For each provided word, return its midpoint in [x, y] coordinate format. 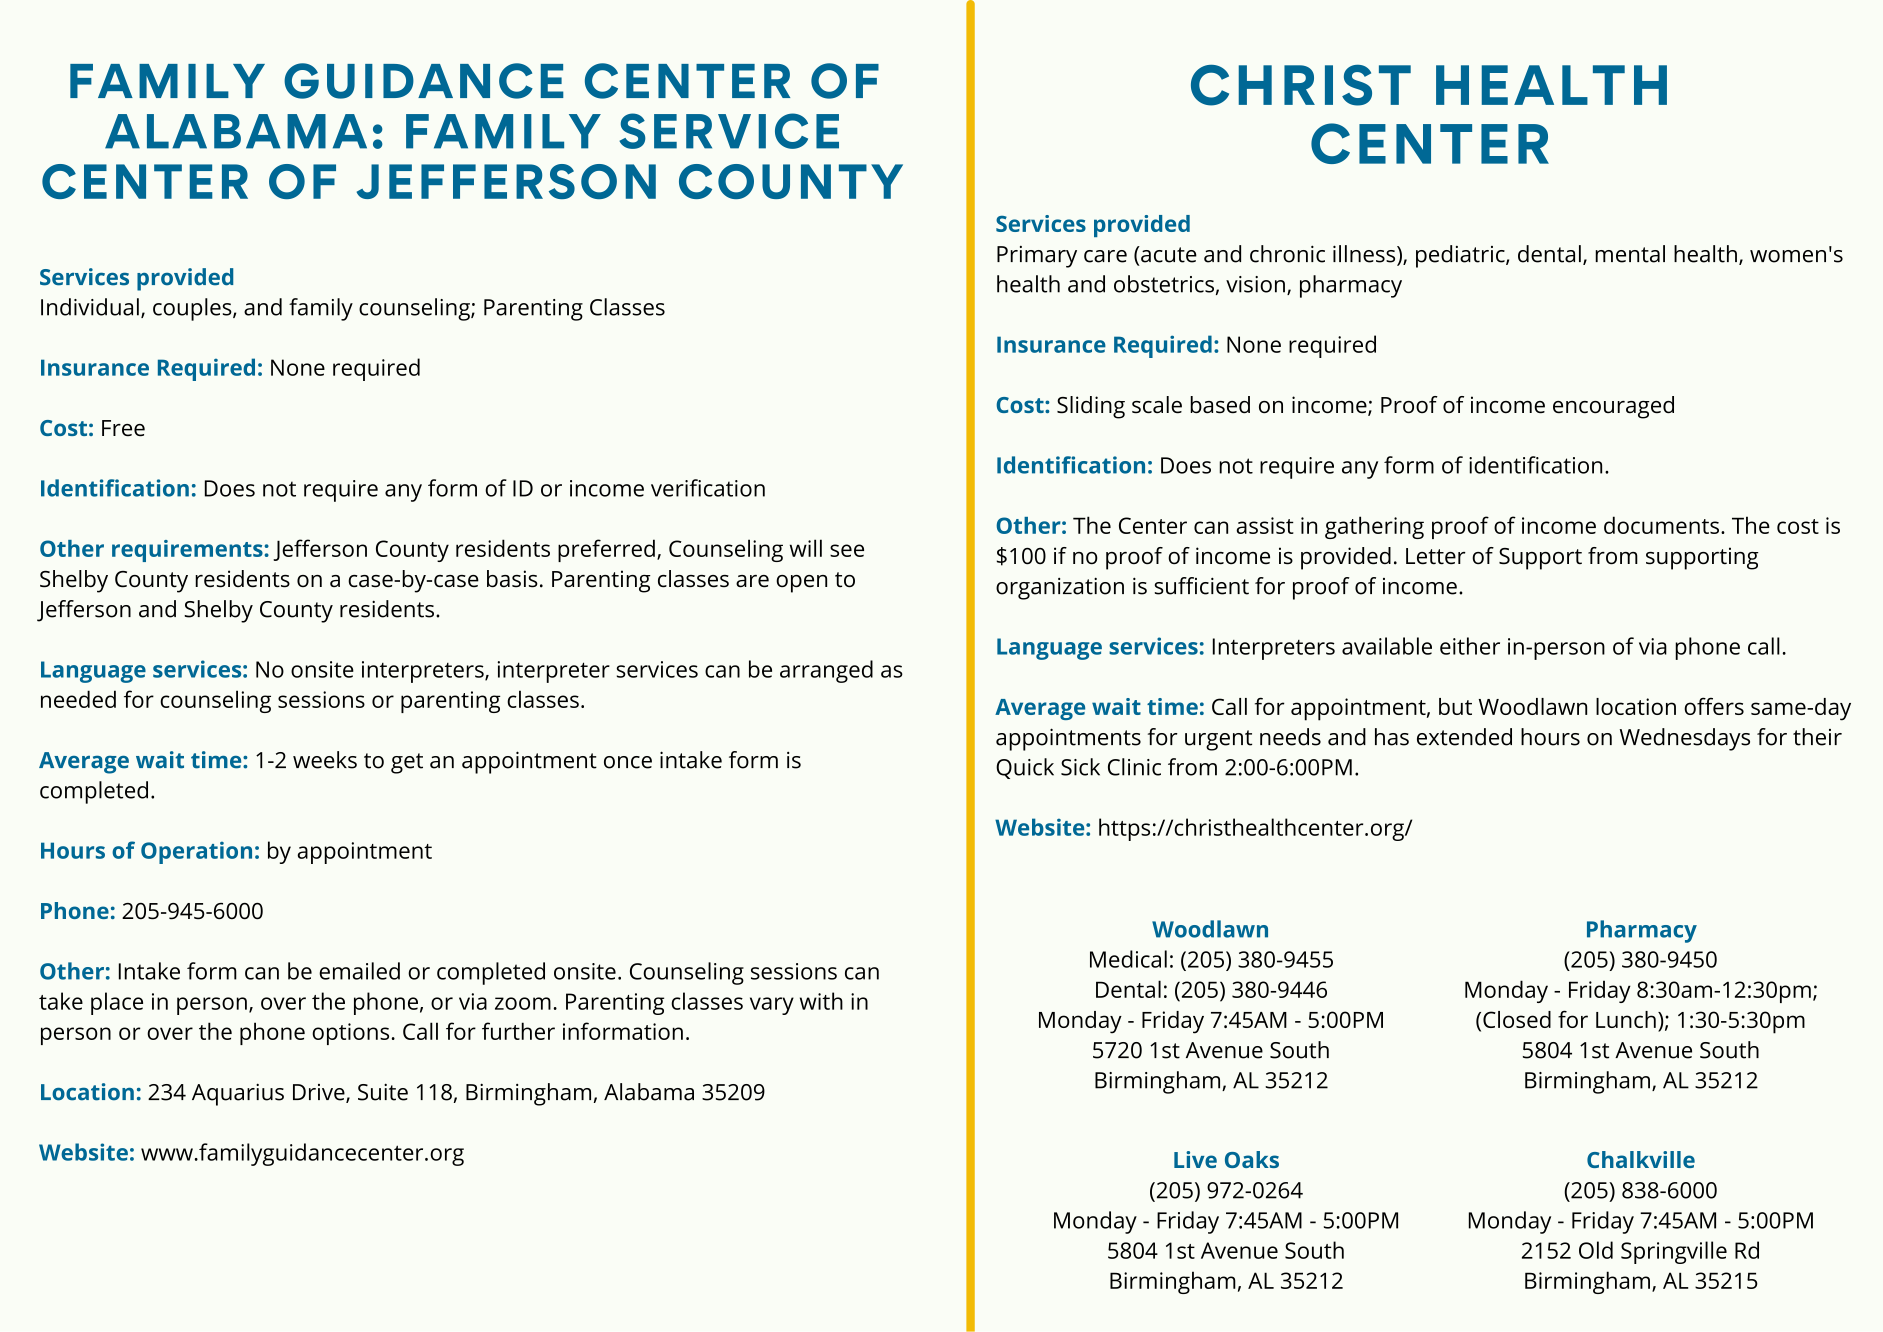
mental [1630, 254]
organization [1060, 588]
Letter [1436, 556]
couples [193, 309]
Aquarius [238, 1094]
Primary [1037, 257]
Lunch [1626, 1019]
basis [512, 579]
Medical [1128, 959]
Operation [196, 852]
